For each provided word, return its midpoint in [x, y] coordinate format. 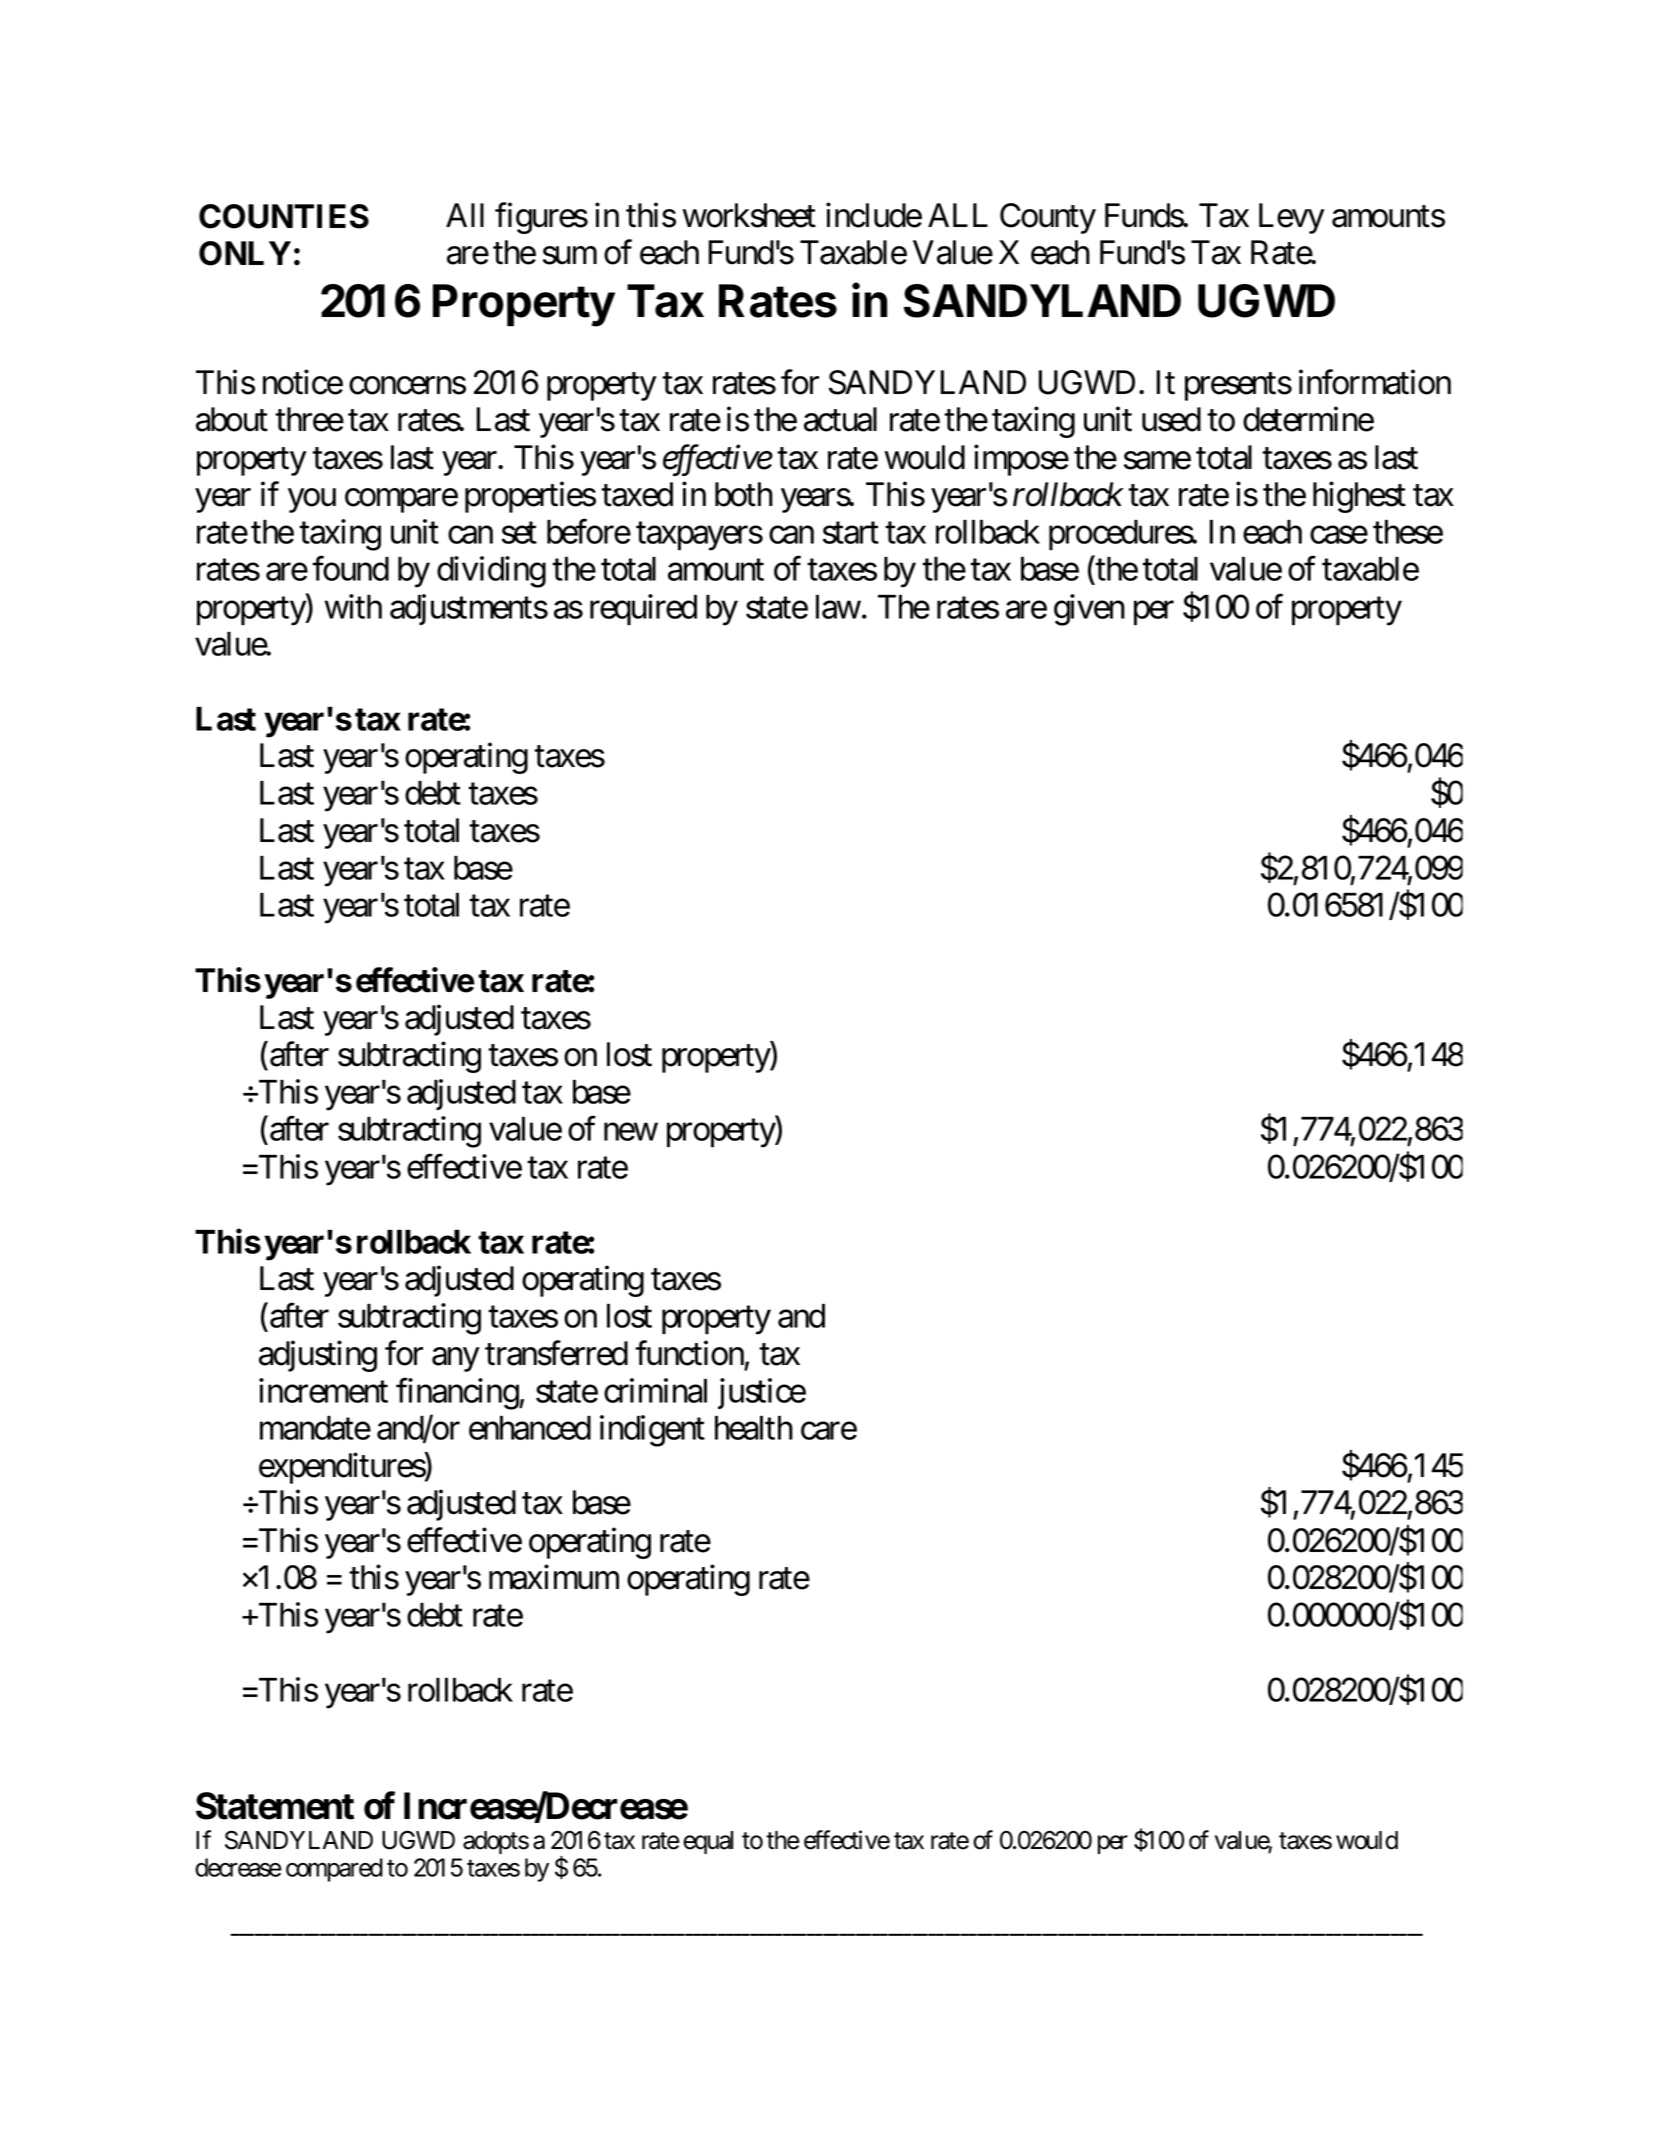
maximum [554, 1577]
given [1089, 610]
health [754, 1428]
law [838, 607]
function [689, 1353]
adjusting [318, 1356]
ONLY [245, 253]
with [353, 606]
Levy [1292, 218]
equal [708, 1842]
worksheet [749, 215]
